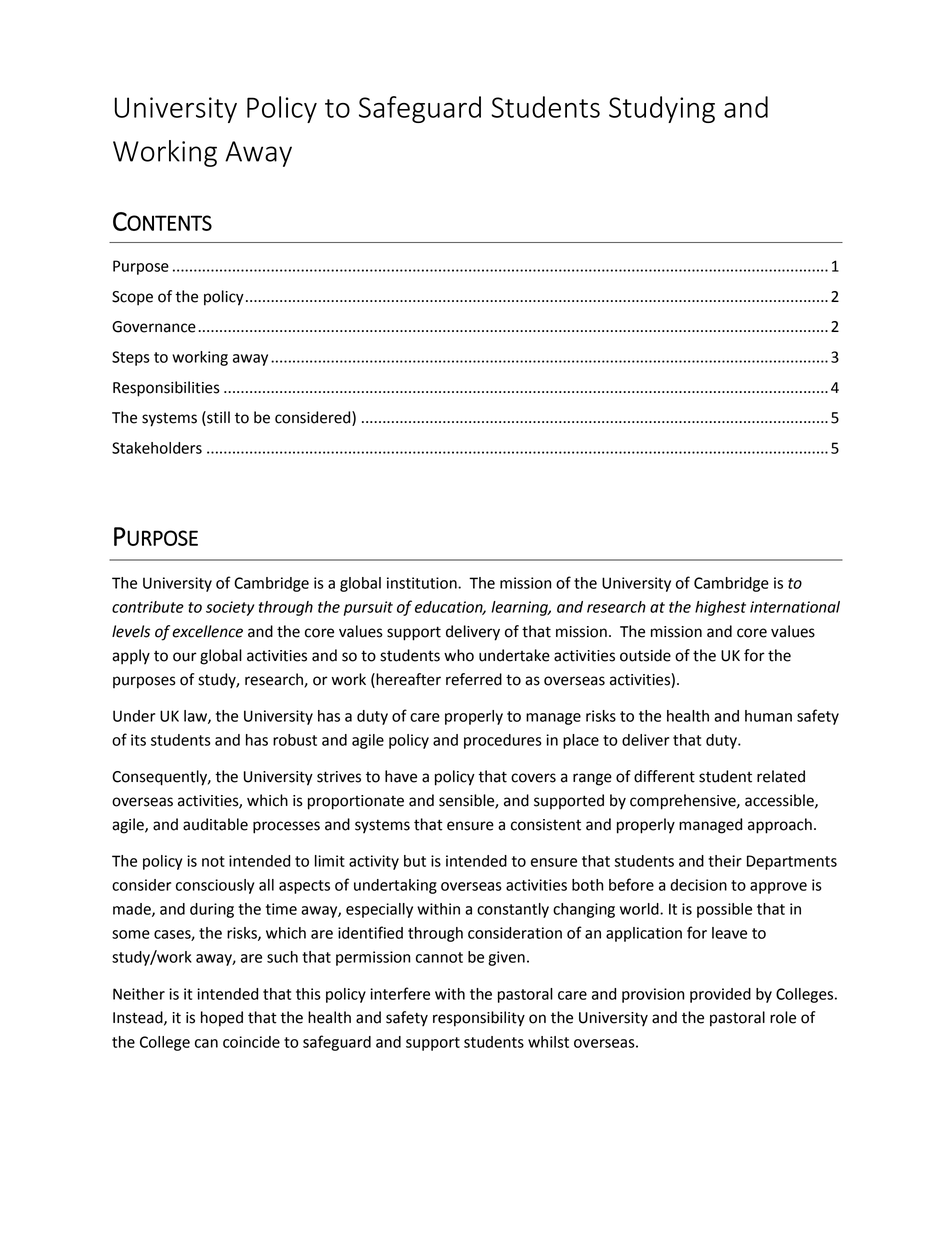 The height and width of the screenshot is (1233, 952). I want to click on still, so click(217, 418).
